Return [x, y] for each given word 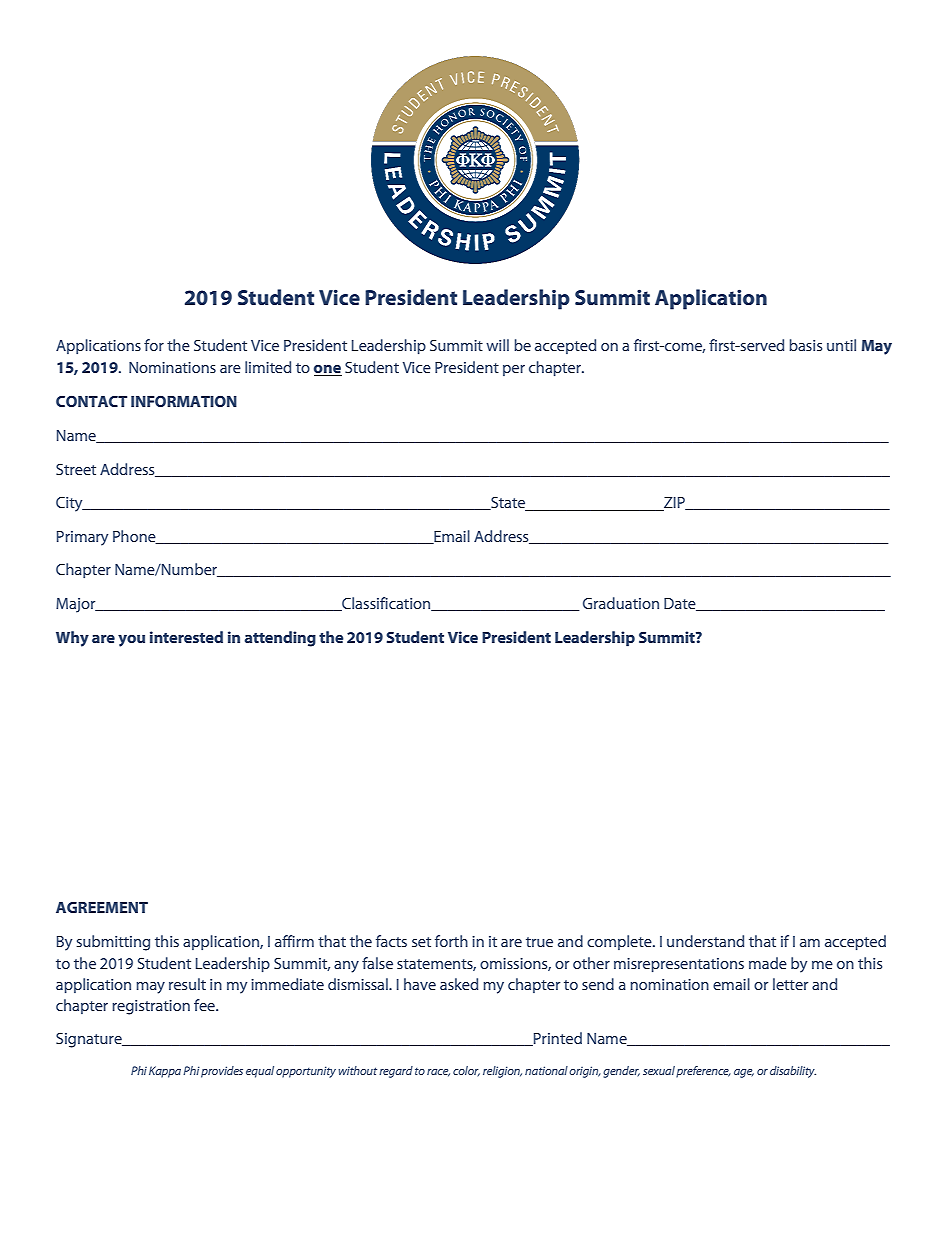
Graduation [621, 603]
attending [280, 639]
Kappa [165, 1072]
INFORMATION [184, 401]
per [514, 370]
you [131, 641]
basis [805, 345]
